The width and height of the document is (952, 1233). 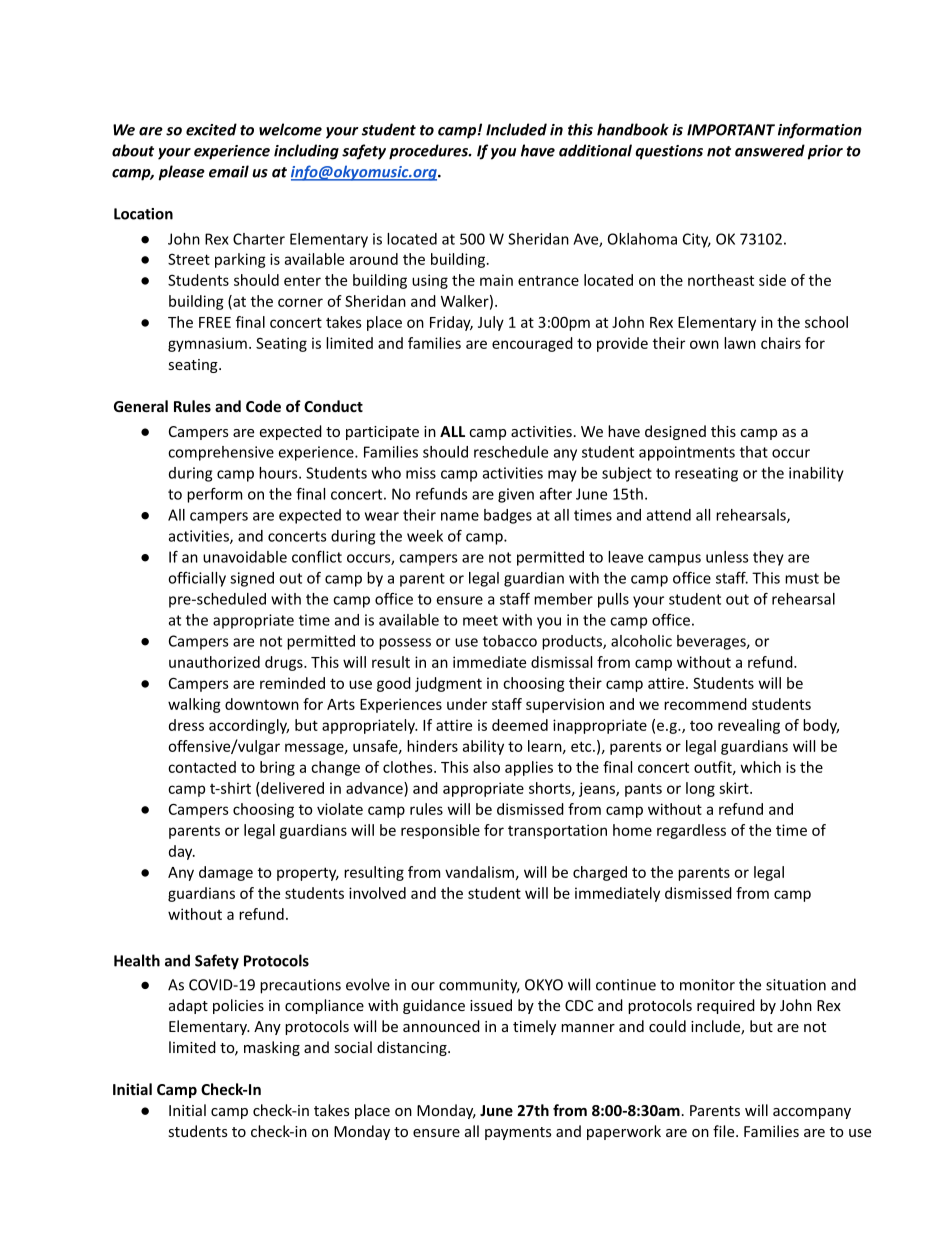 I want to click on masking, so click(x=272, y=1048).
